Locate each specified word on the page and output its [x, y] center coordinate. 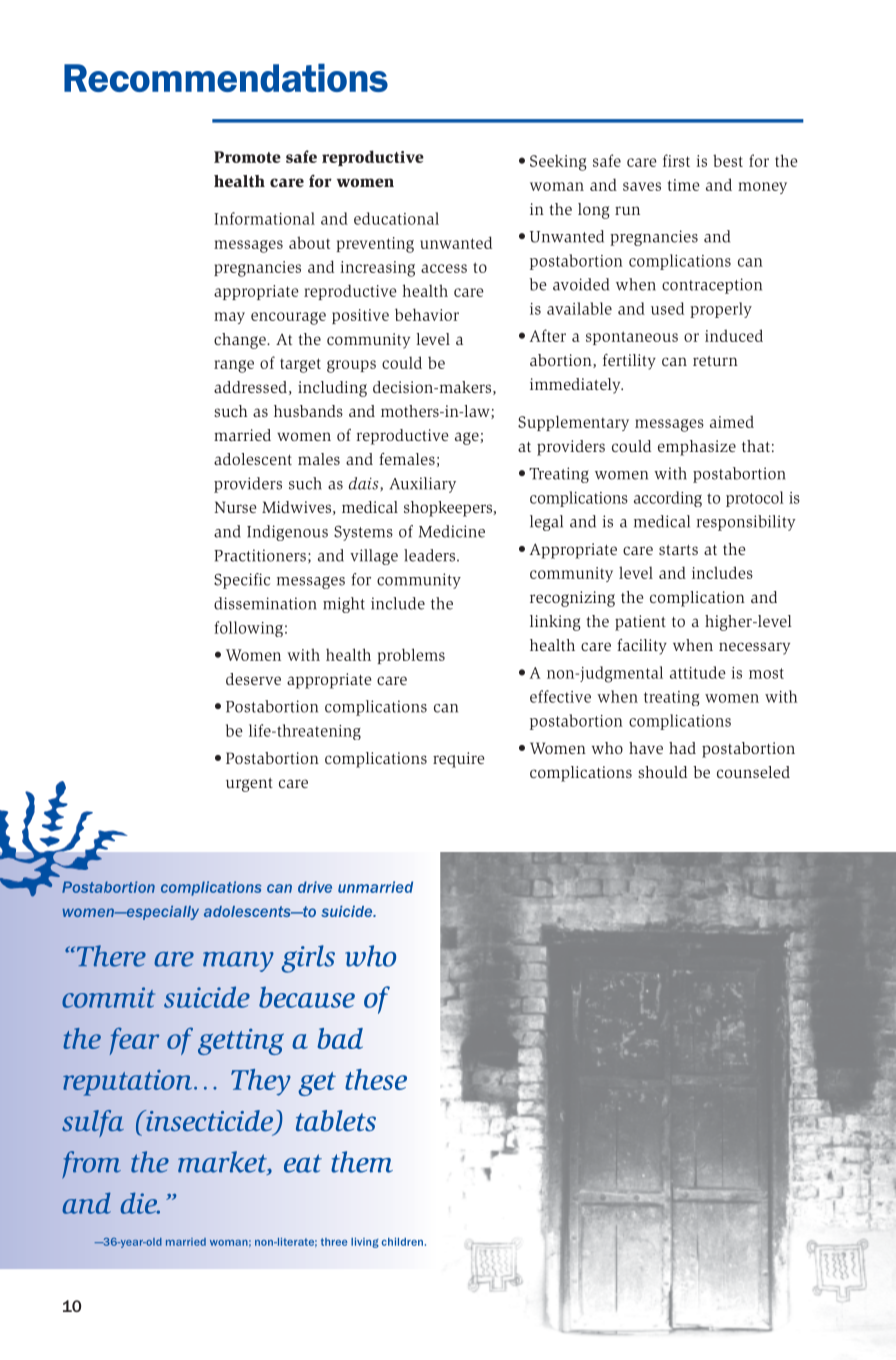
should [662, 772]
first [676, 160]
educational [396, 218]
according [668, 499]
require [458, 760]
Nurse [235, 507]
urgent [249, 785]
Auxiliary [423, 485]
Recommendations [226, 77]
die [140, 1203]
